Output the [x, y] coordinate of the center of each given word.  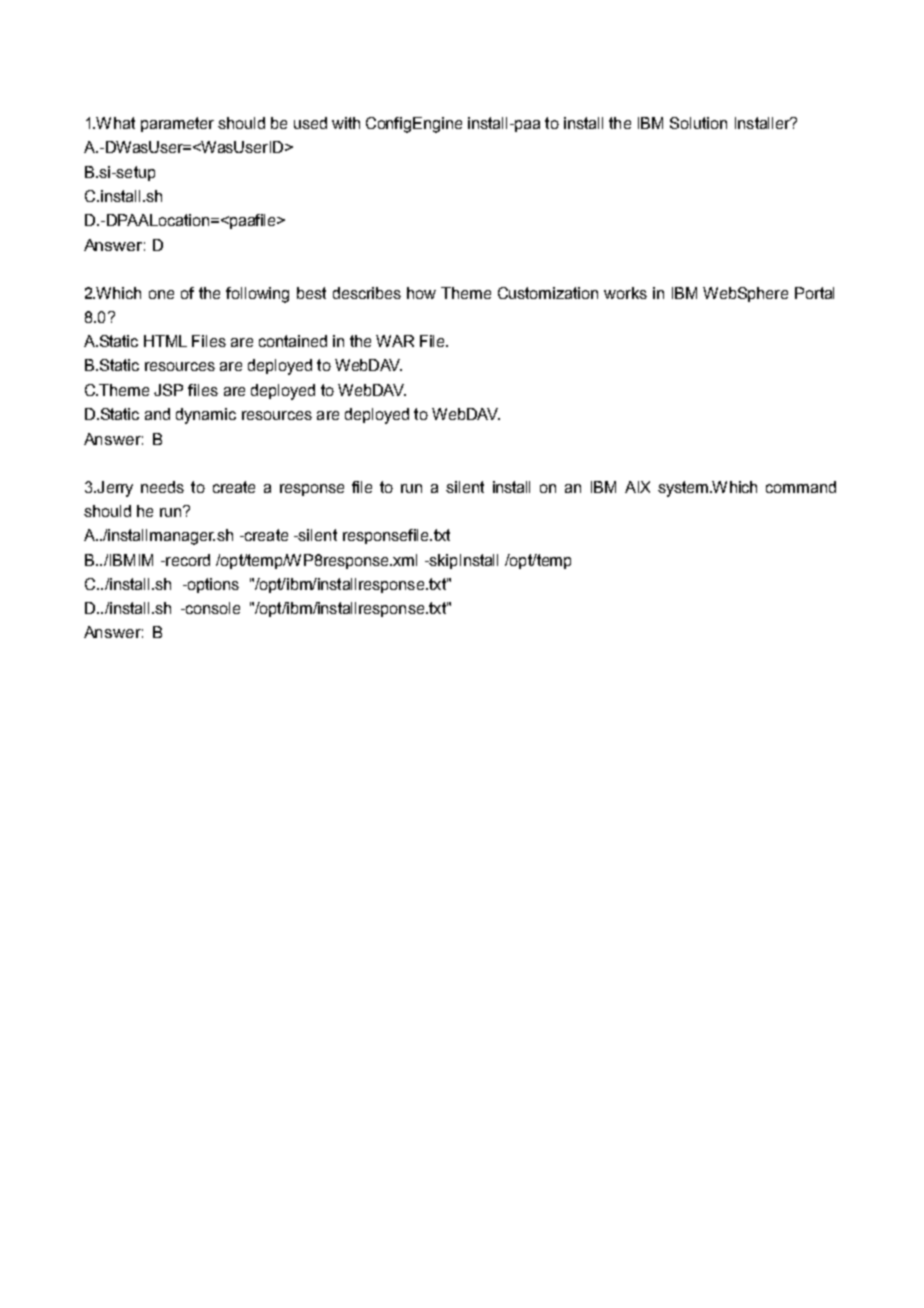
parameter [177, 124]
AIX [637, 487]
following [257, 295]
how [421, 293]
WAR [395, 341]
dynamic [206, 416]
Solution [698, 123]
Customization [548, 293]
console [211, 608]
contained [293, 341]
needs [162, 487]
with [346, 123]
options [212, 585]
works [625, 293]
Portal [814, 293]
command [801, 487]
